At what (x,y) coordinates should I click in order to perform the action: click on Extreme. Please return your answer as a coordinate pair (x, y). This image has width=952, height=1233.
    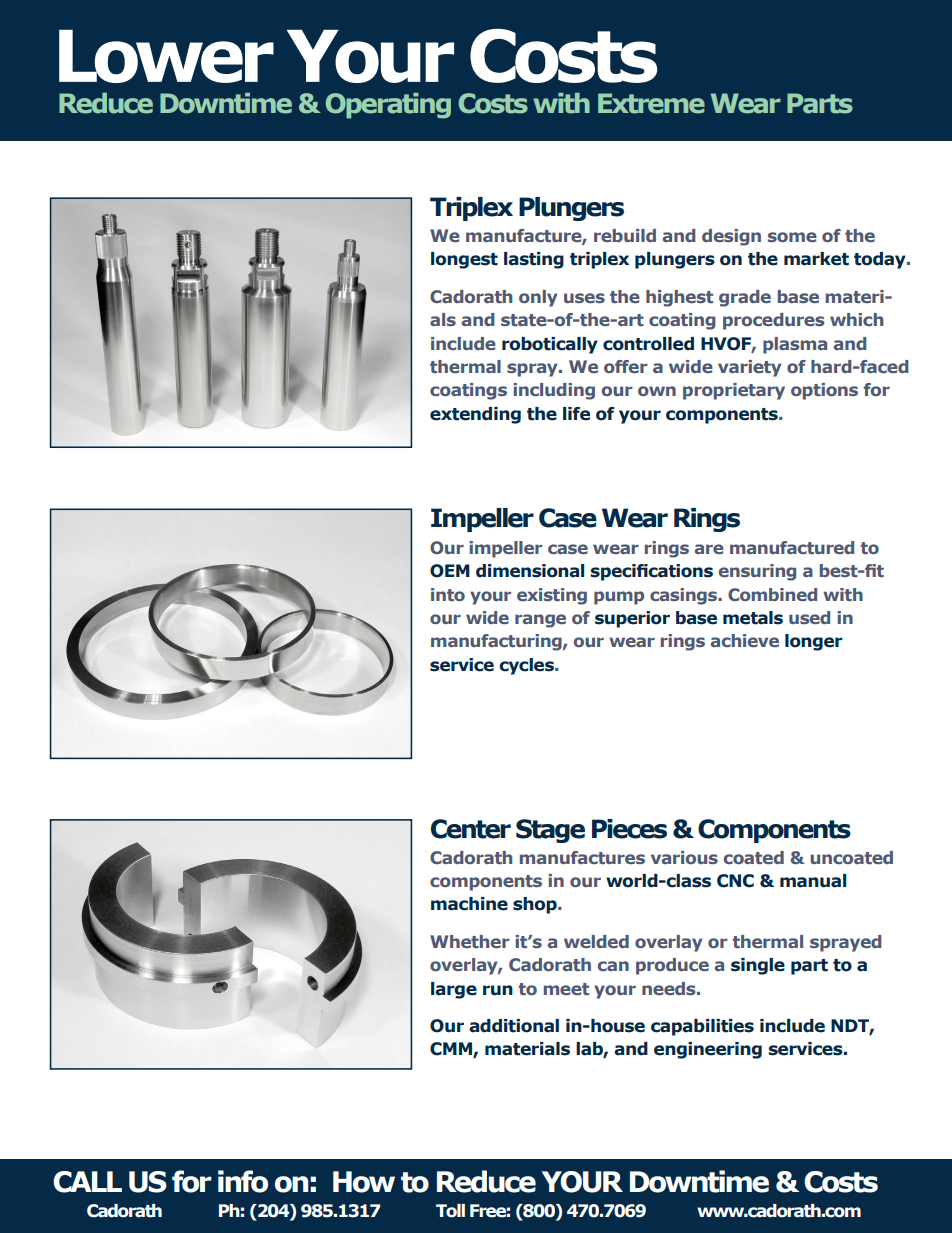
    Looking at the image, I should click on (651, 103).
